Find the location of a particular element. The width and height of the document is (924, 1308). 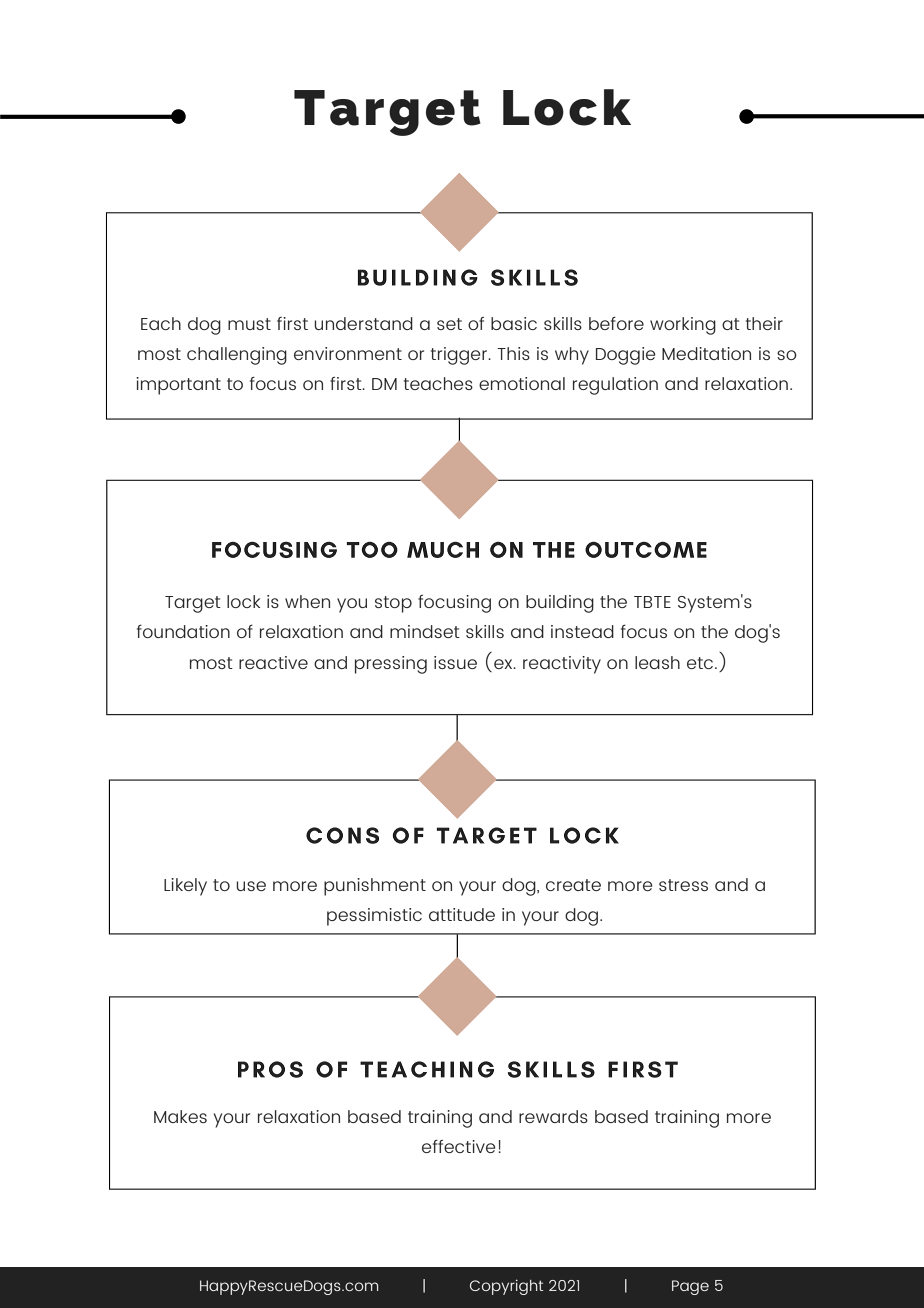

Page is located at coordinates (690, 1287).
